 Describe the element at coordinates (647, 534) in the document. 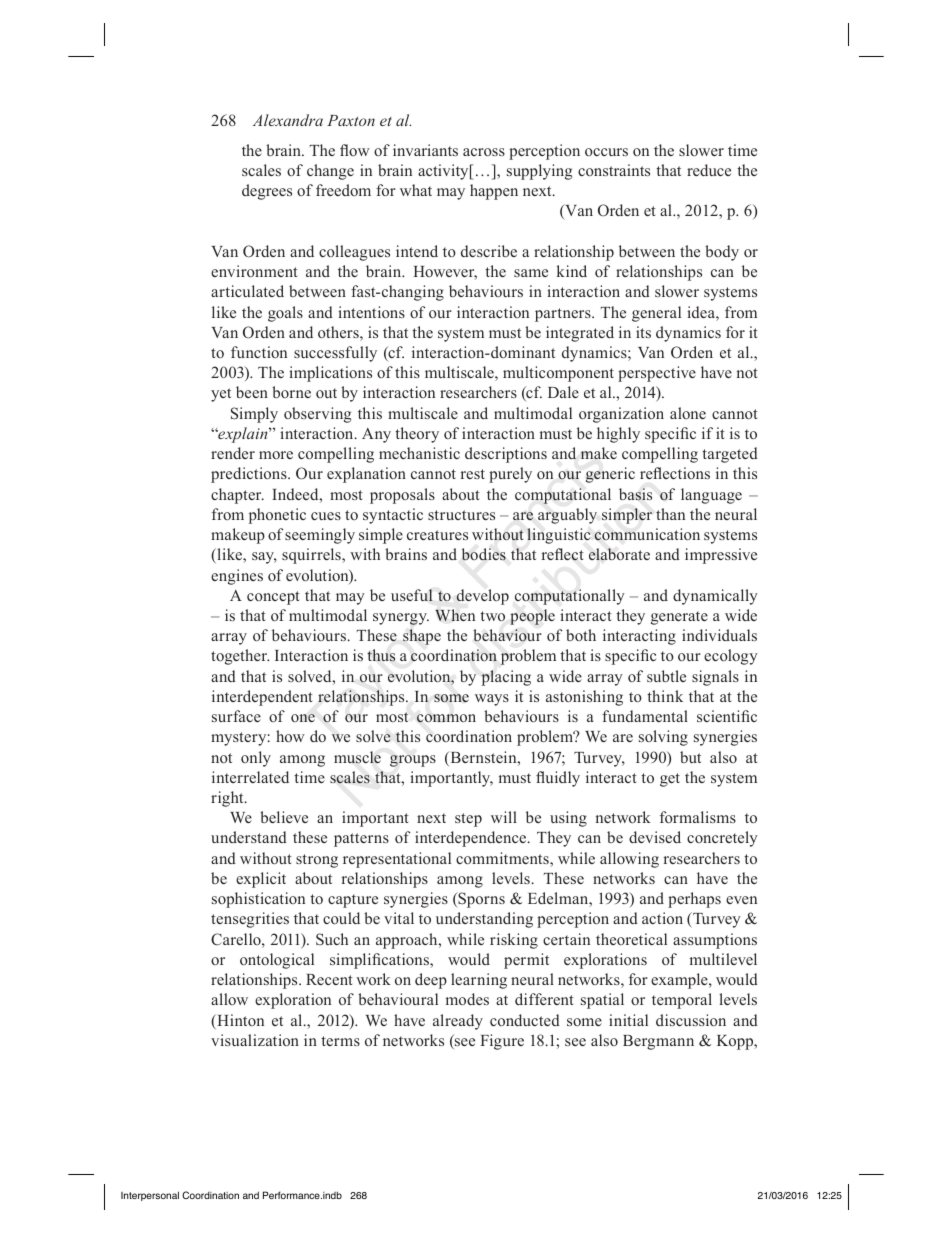

I see `communication` at that location.
